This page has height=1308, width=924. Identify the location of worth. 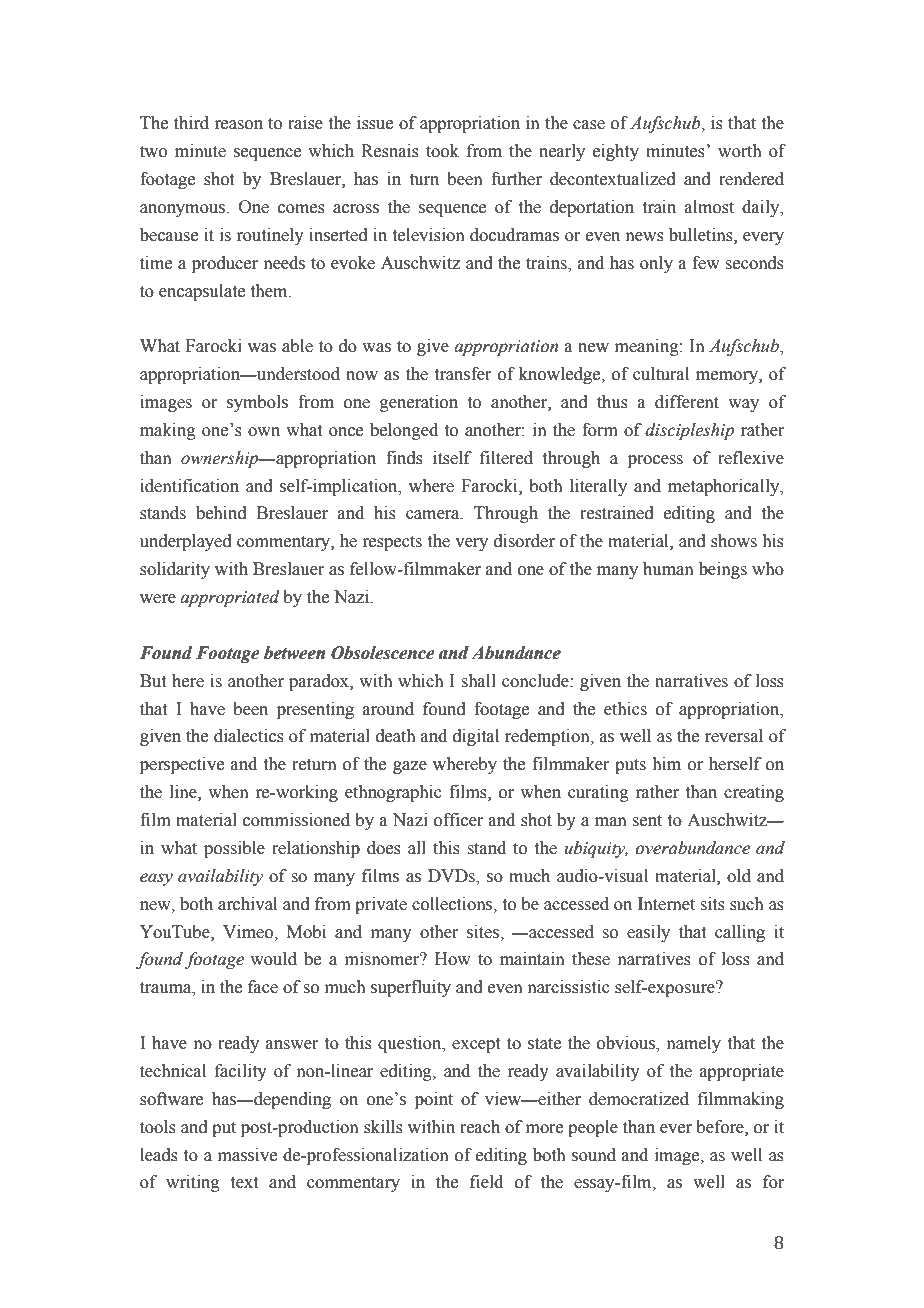
(740, 151).
